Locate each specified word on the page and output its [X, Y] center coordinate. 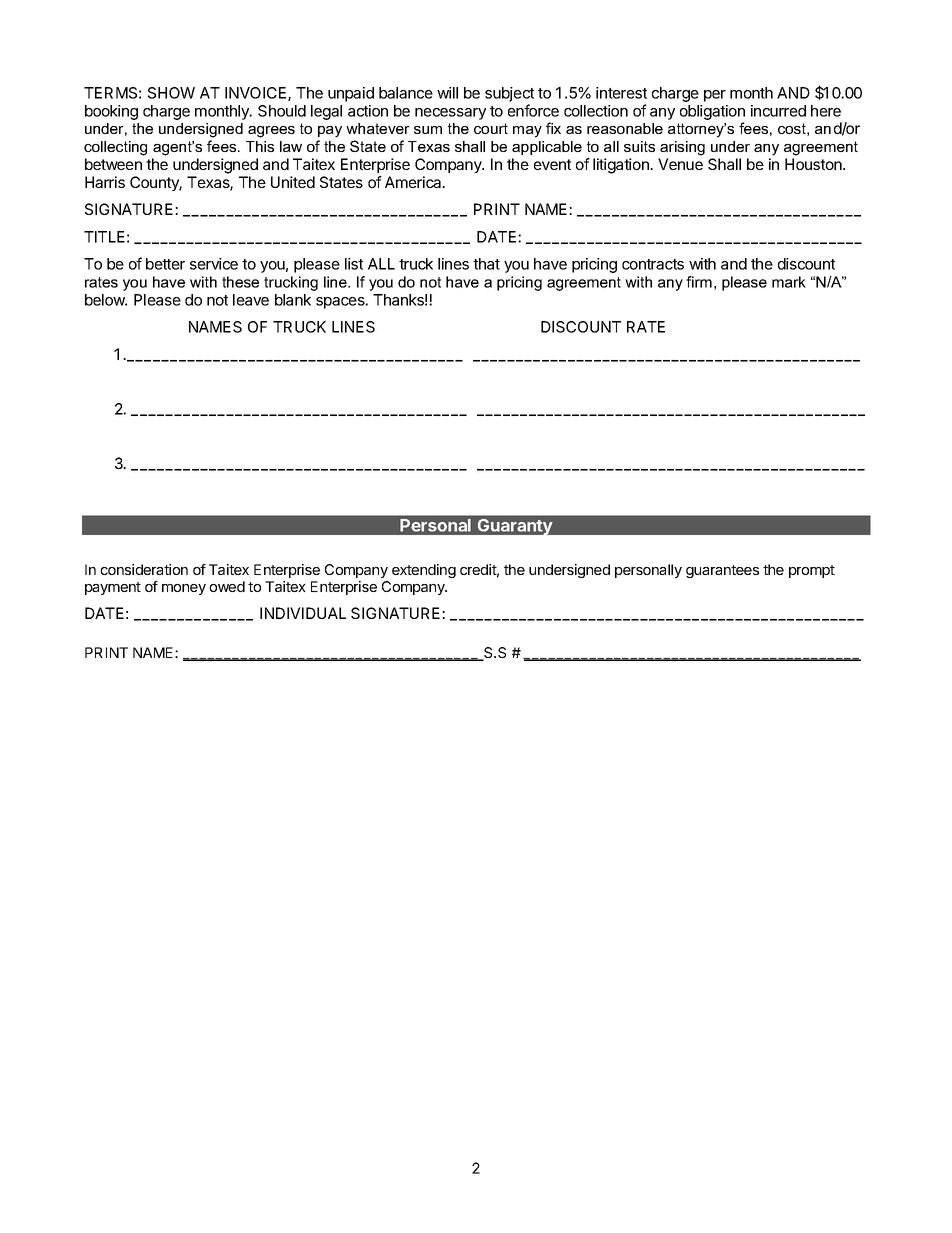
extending [424, 571]
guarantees [722, 571]
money [184, 589]
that [486, 264]
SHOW [171, 93]
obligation [712, 112]
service [214, 264]
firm [699, 282]
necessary [450, 114]
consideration [144, 569]
